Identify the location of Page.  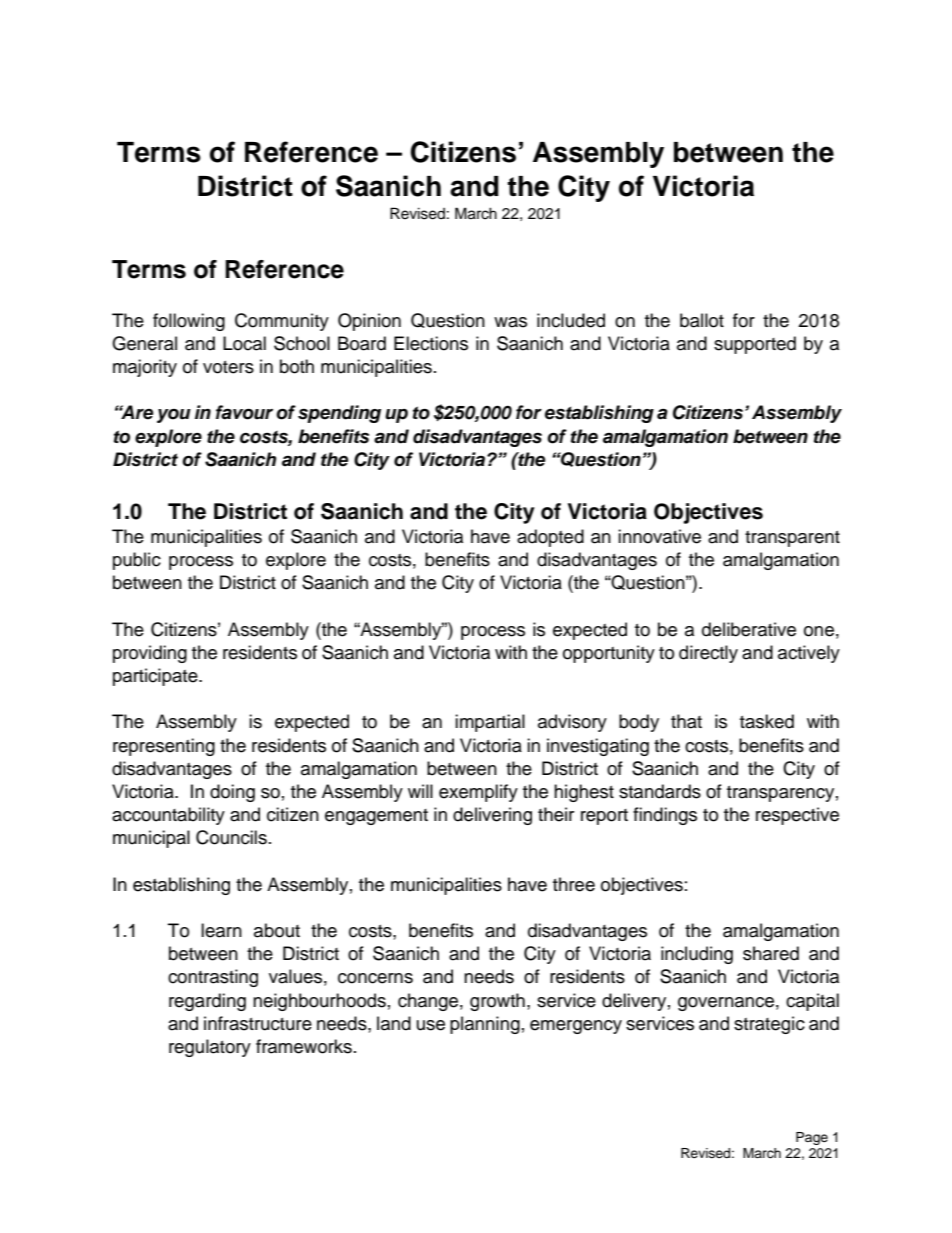
(812, 1138).
